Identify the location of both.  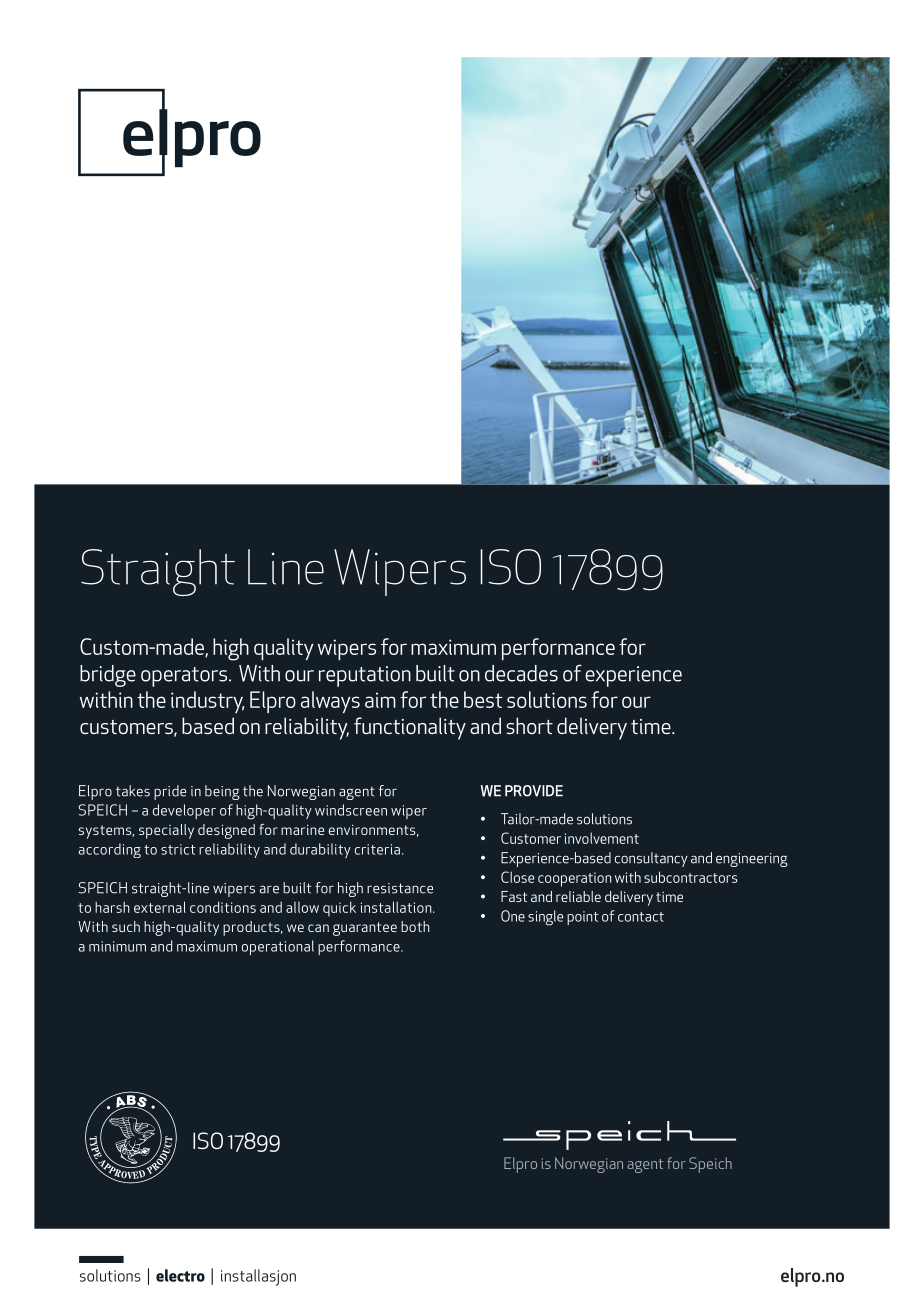
(415, 926).
